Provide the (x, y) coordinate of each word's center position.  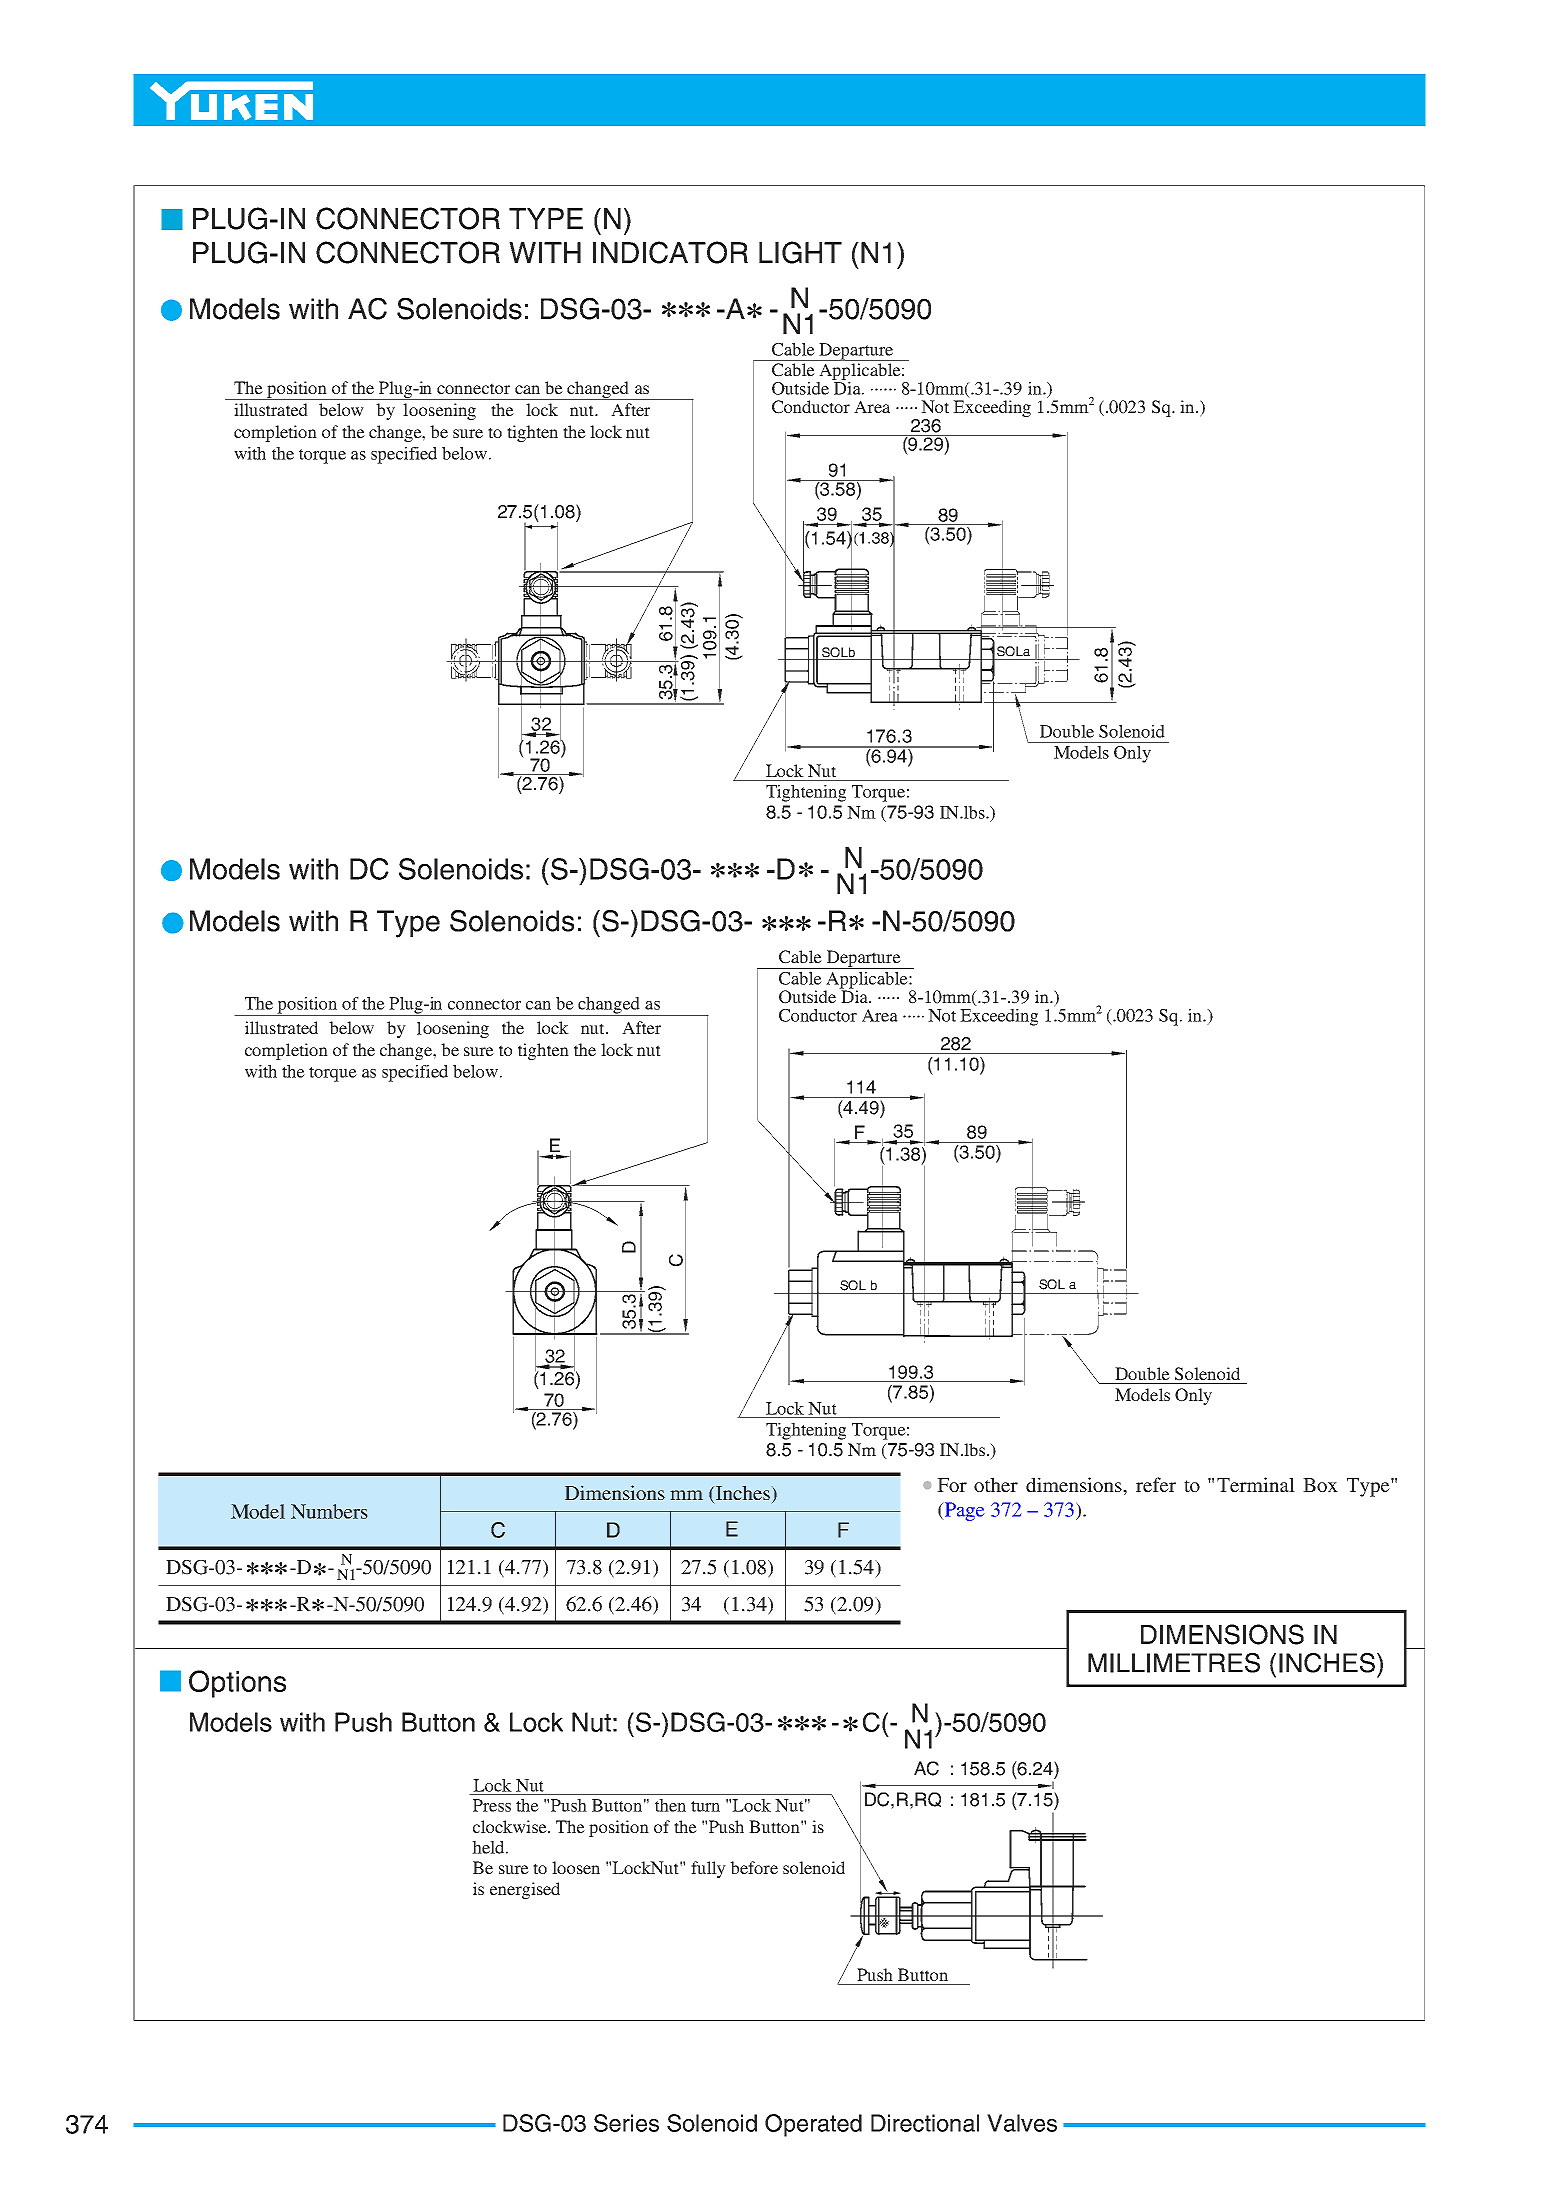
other (996, 1484)
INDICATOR (670, 252)
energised (525, 1890)
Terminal (1256, 1484)
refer (1156, 1484)
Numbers (329, 1511)
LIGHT (800, 252)
